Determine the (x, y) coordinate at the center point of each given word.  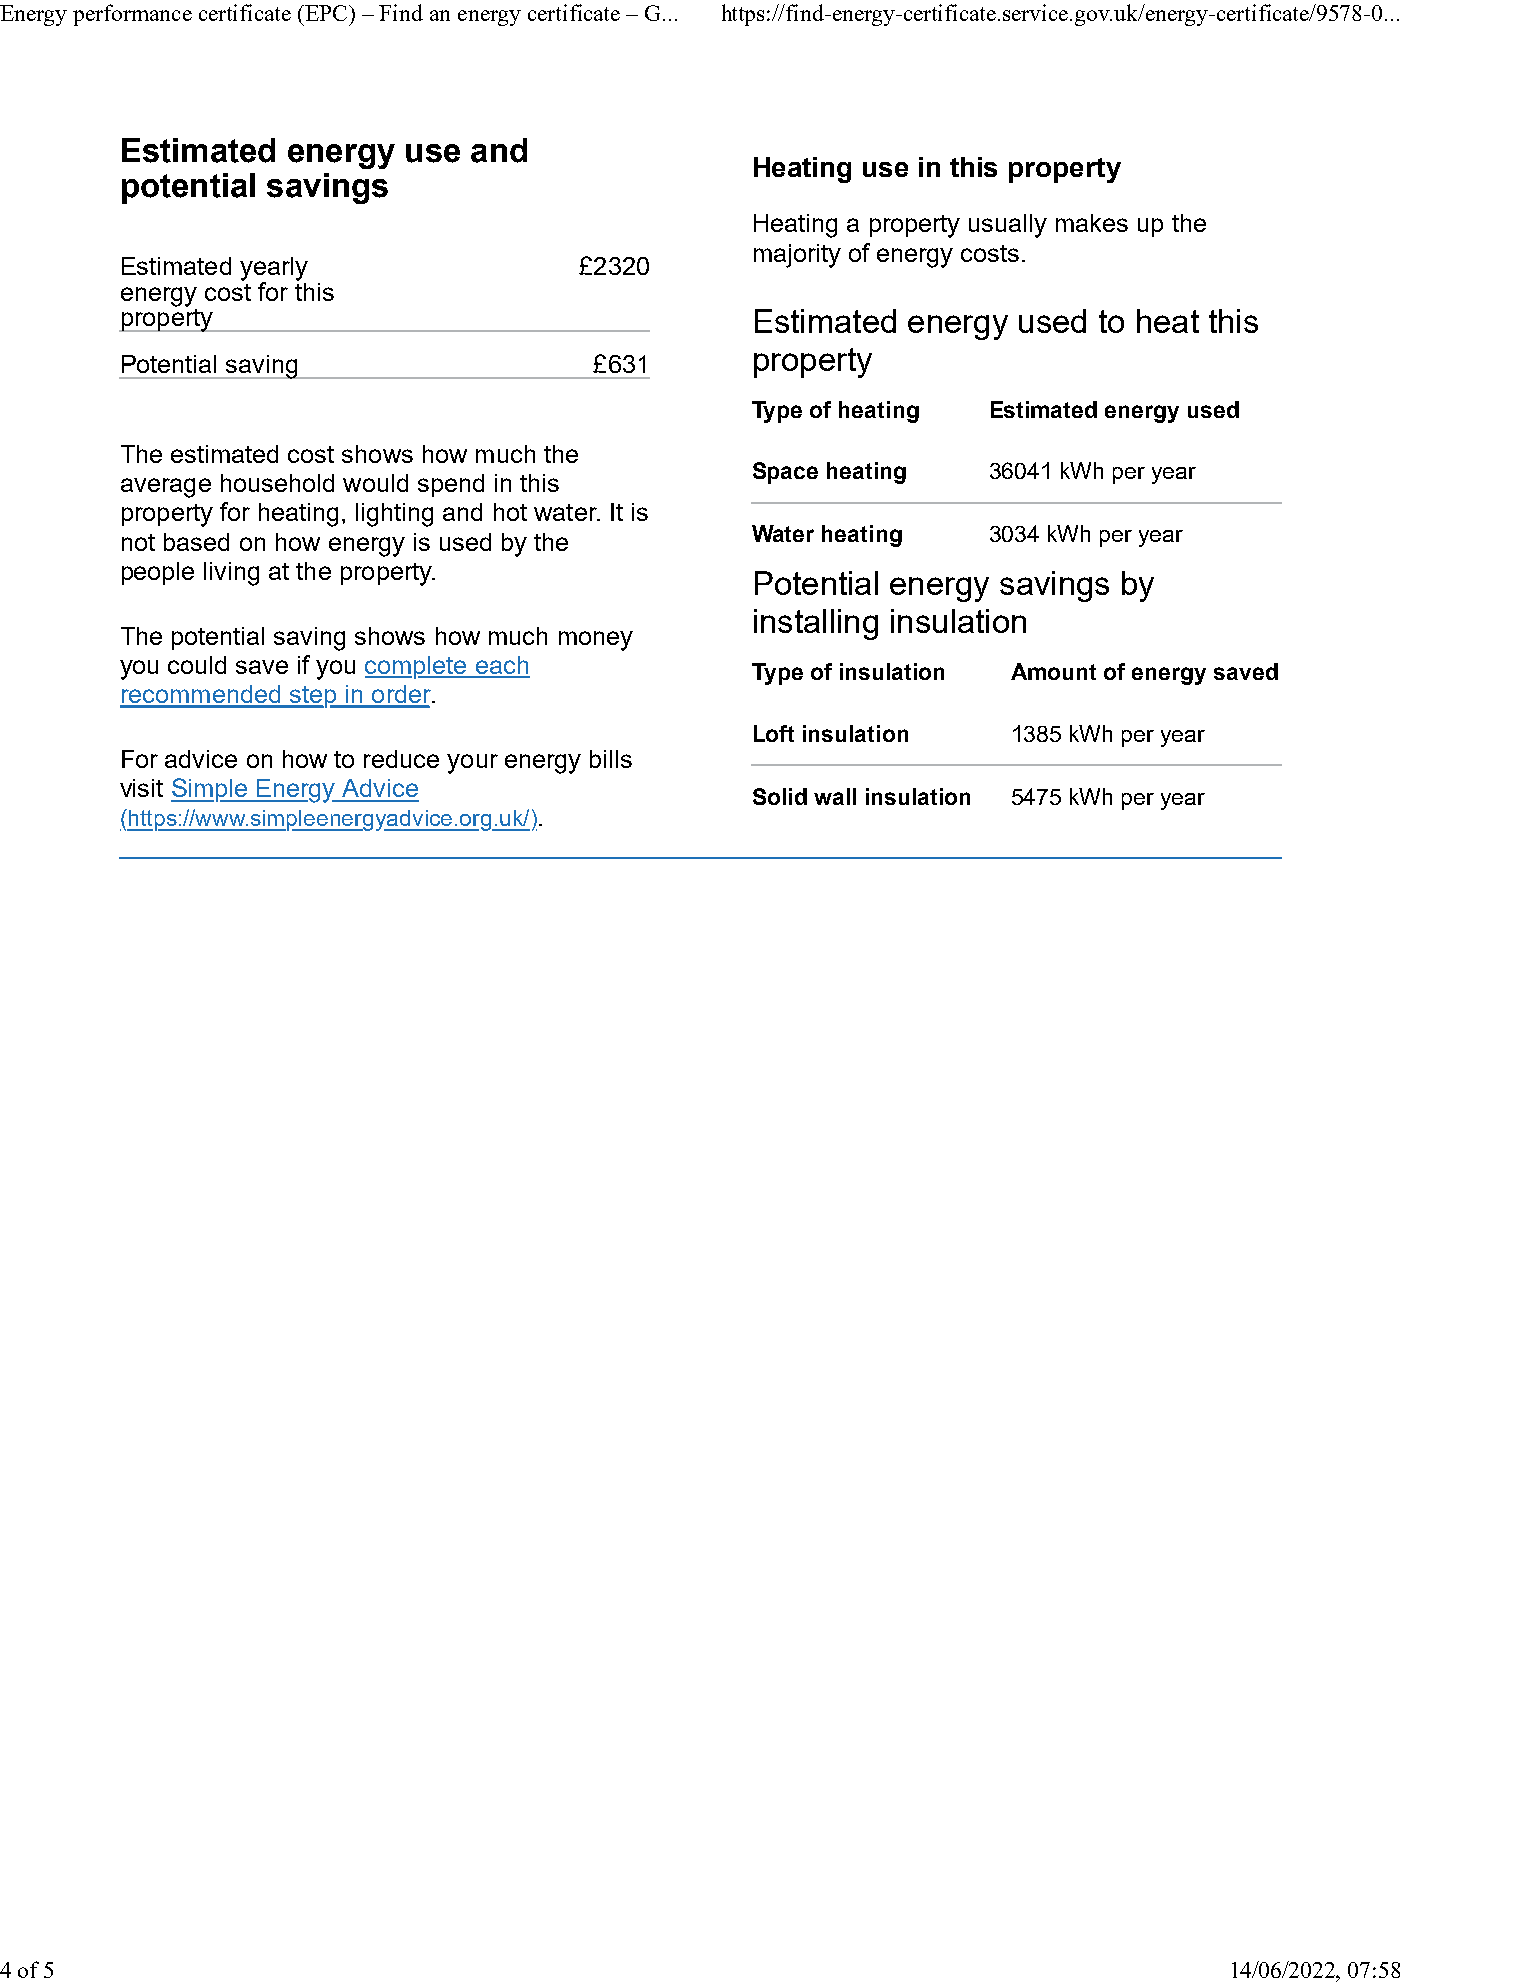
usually (1008, 226)
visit (141, 788)
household (277, 483)
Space (785, 473)
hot (510, 512)
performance (132, 15)
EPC (328, 13)
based (196, 542)
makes (1092, 223)
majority (797, 256)
